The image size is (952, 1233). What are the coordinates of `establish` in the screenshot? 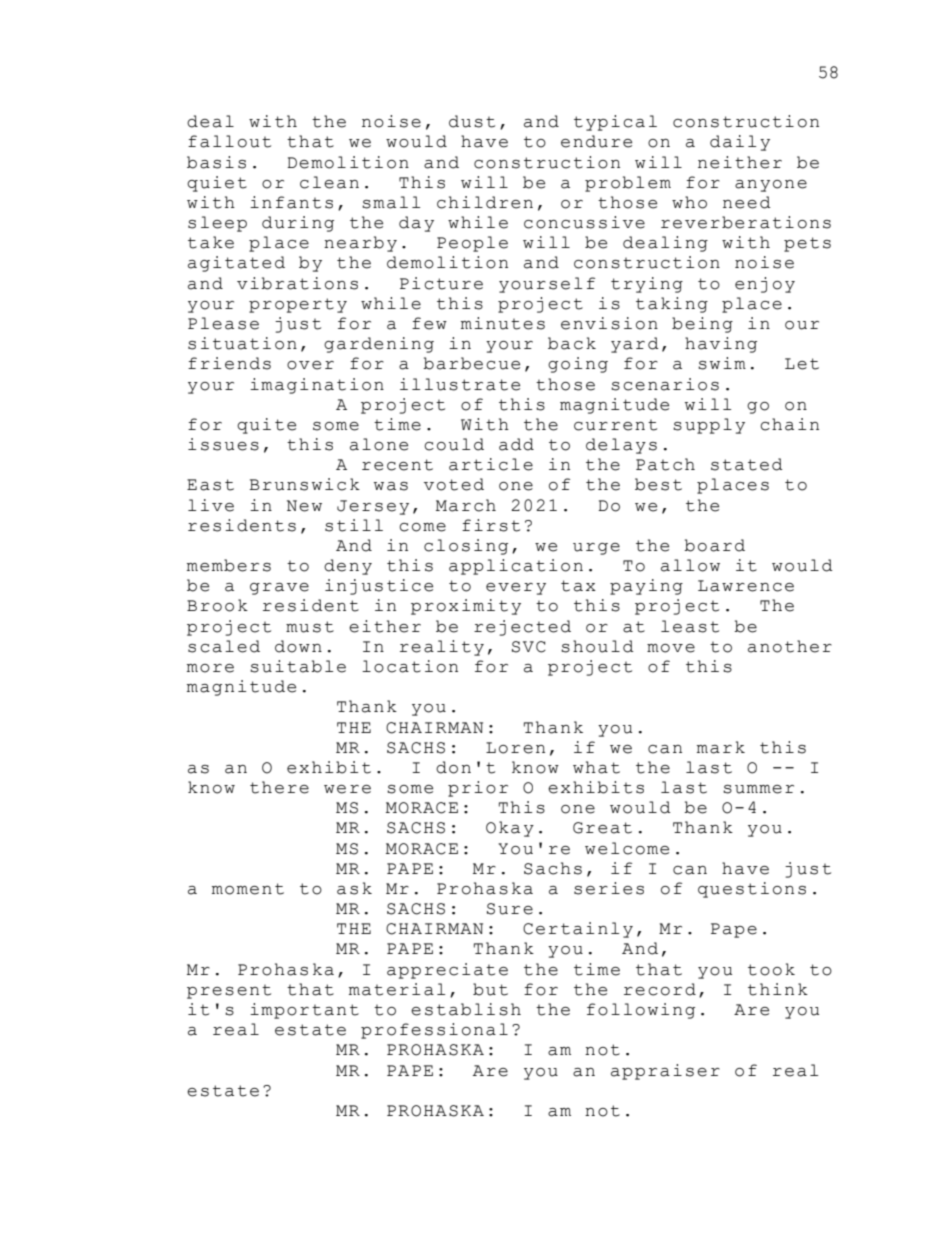 It's located at (466, 1009).
